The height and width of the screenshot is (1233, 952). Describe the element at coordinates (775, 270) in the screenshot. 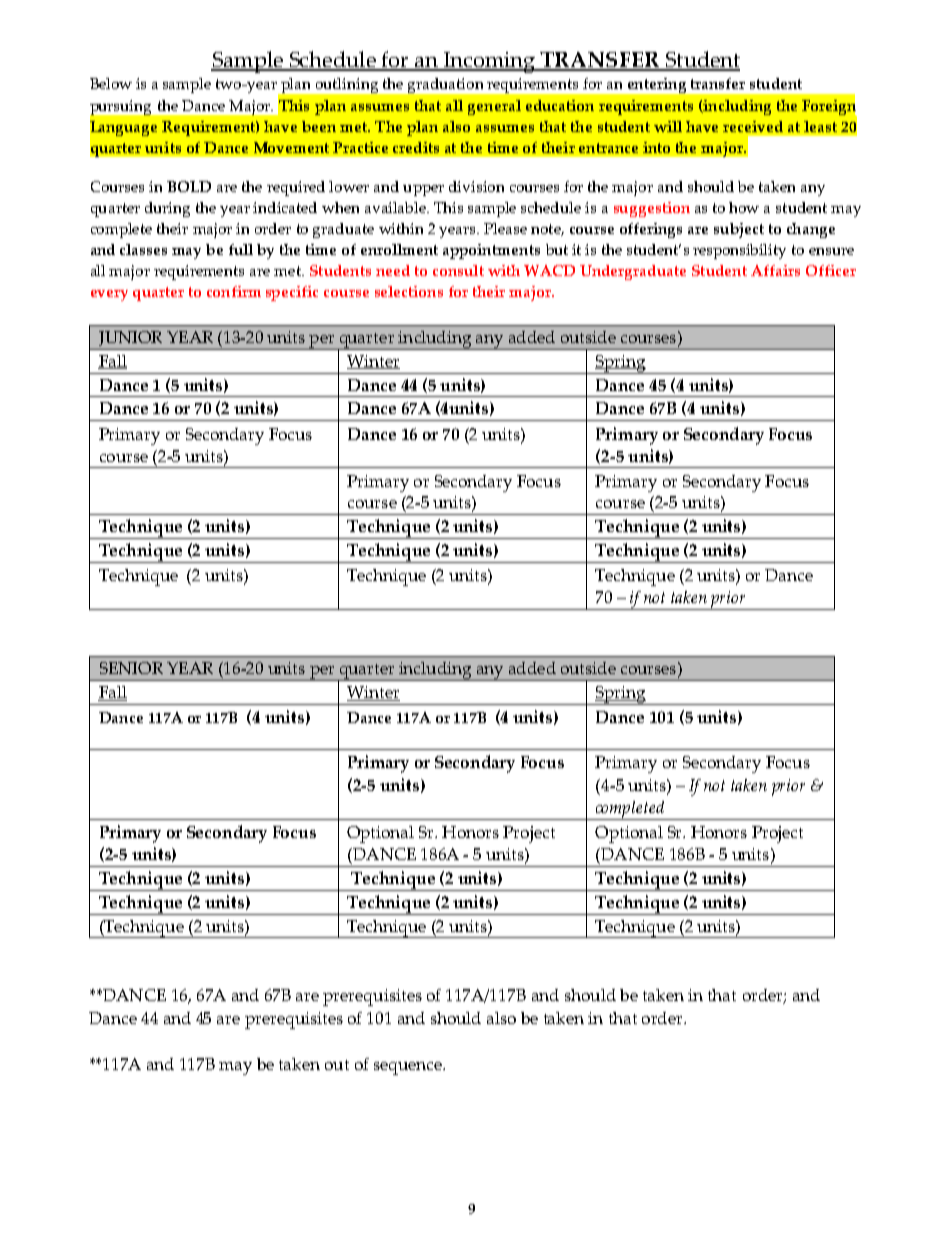

I see `Affairs` at that location.
